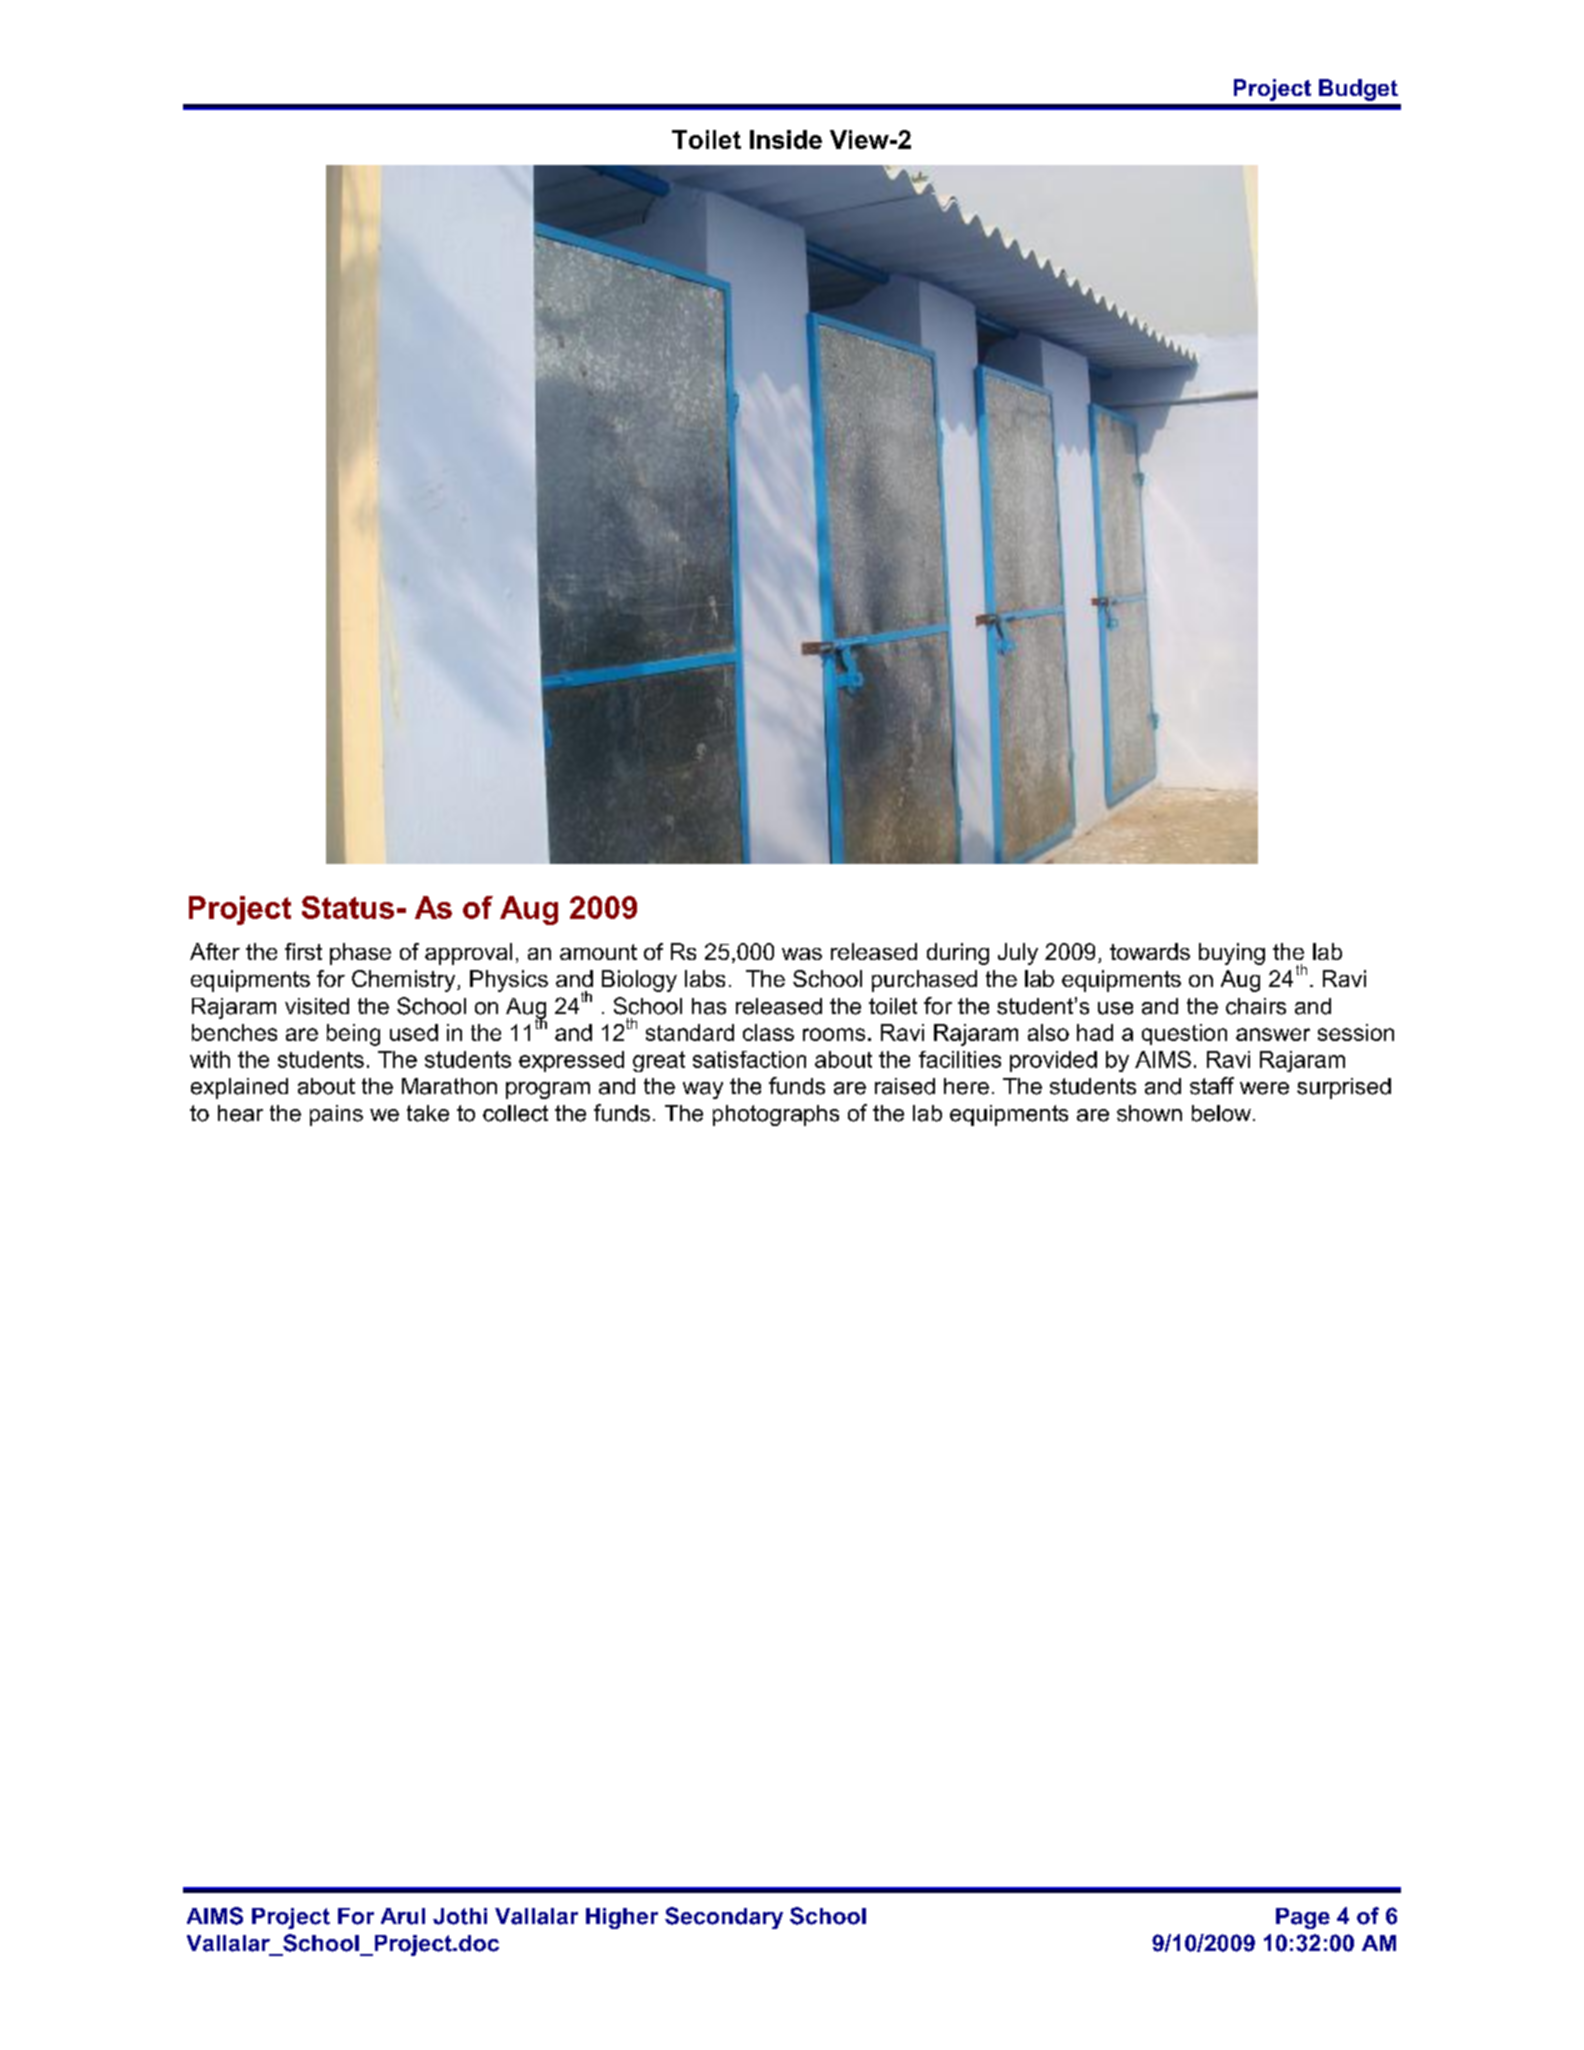  Describe the element at coordinates (786, 139) in the screenshot. I see `Inside` at that location.
